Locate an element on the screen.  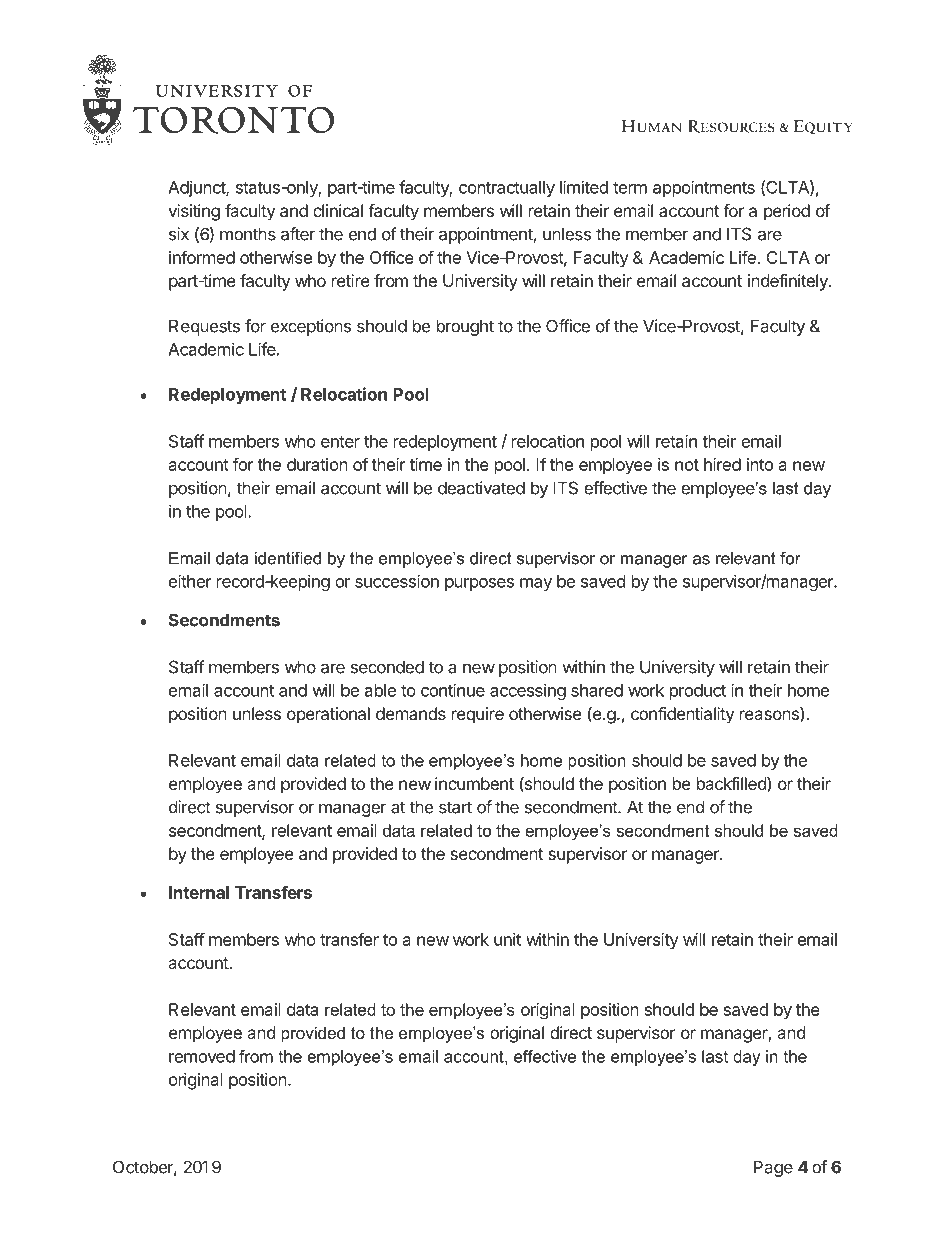
removed is located at coordinates (202, 1056).
